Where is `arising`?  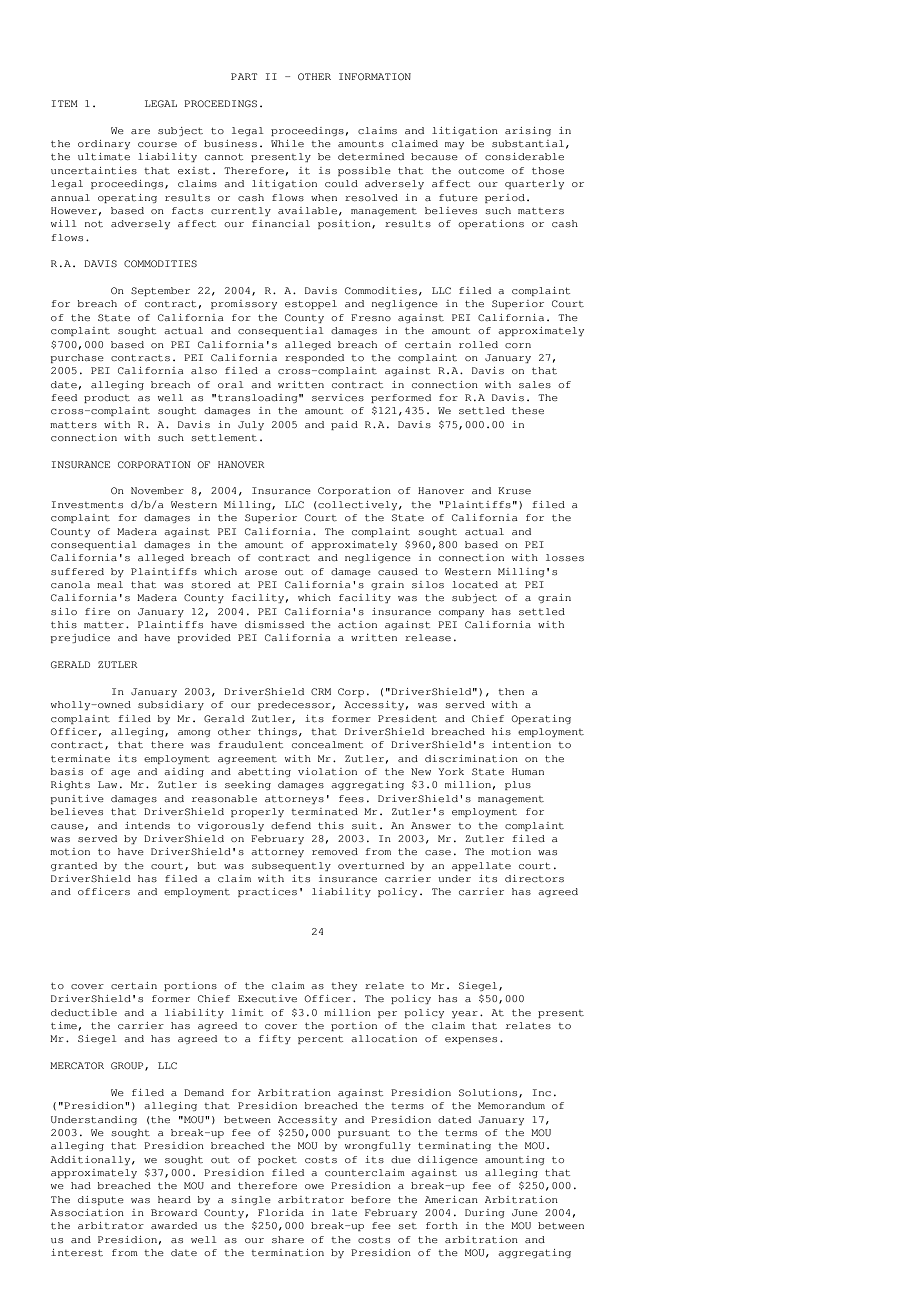
arising is located at coordinates (528, 131).
